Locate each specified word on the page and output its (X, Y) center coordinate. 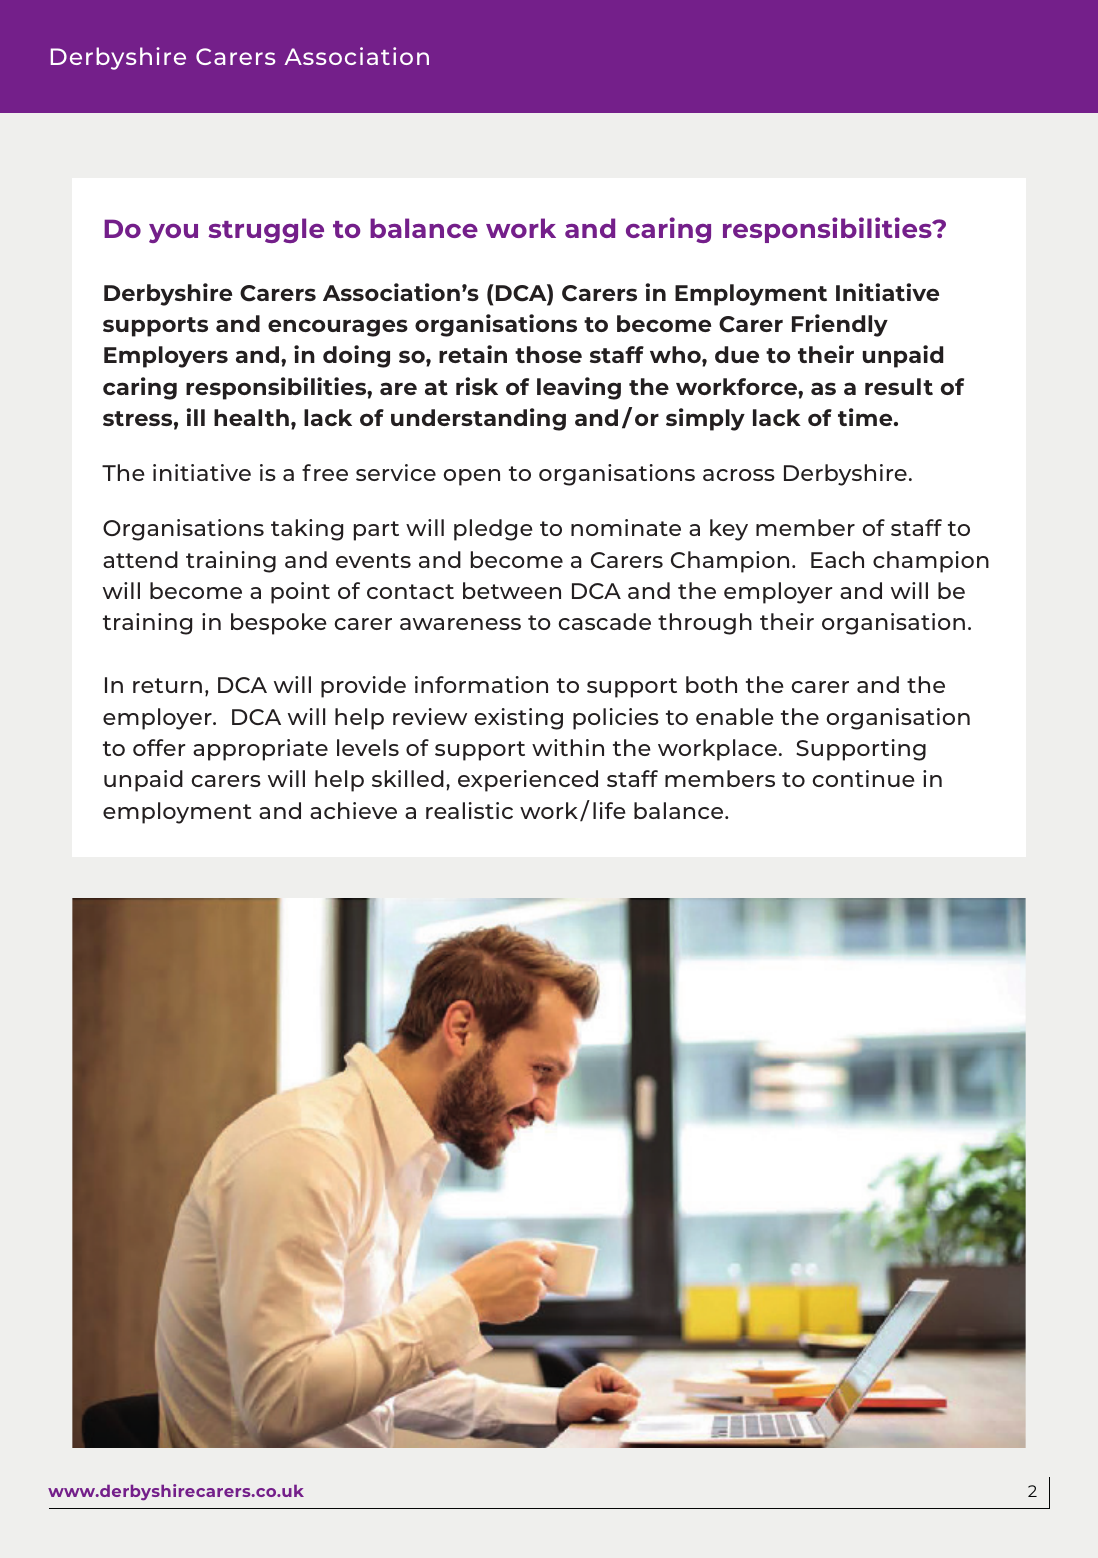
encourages (338, 328)
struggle (266, 230)
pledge (493, 530)
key (729, 530)
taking (307, 530)
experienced (528, 781)
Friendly (840, 325)
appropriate (260, 750)
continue (864, 778)
